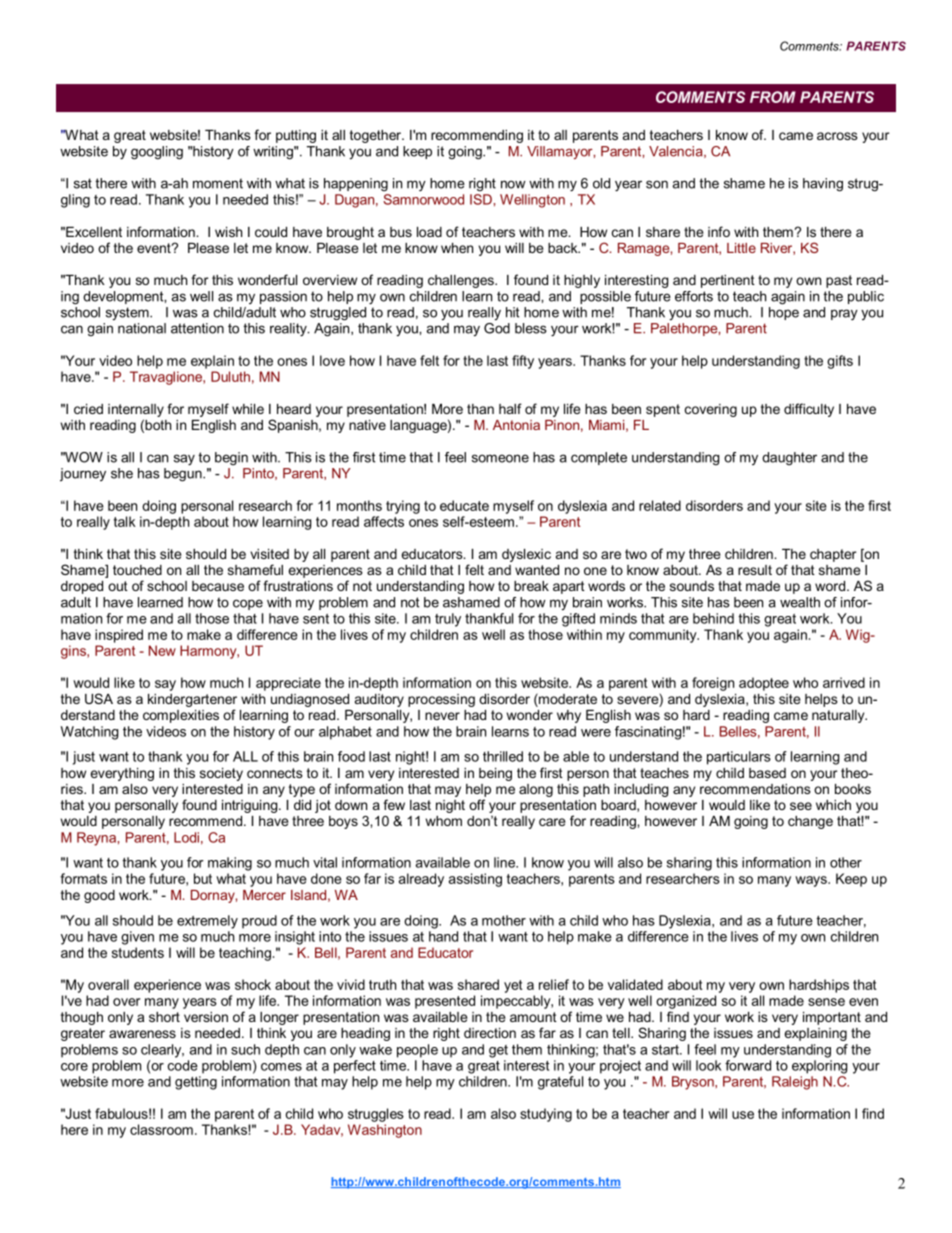 Image resolution: width=952 pixels, height=1233 pixels. What do you see at coordinates (773, 97) in the image?
I see `FROM` at bounding box center [773, 97].
